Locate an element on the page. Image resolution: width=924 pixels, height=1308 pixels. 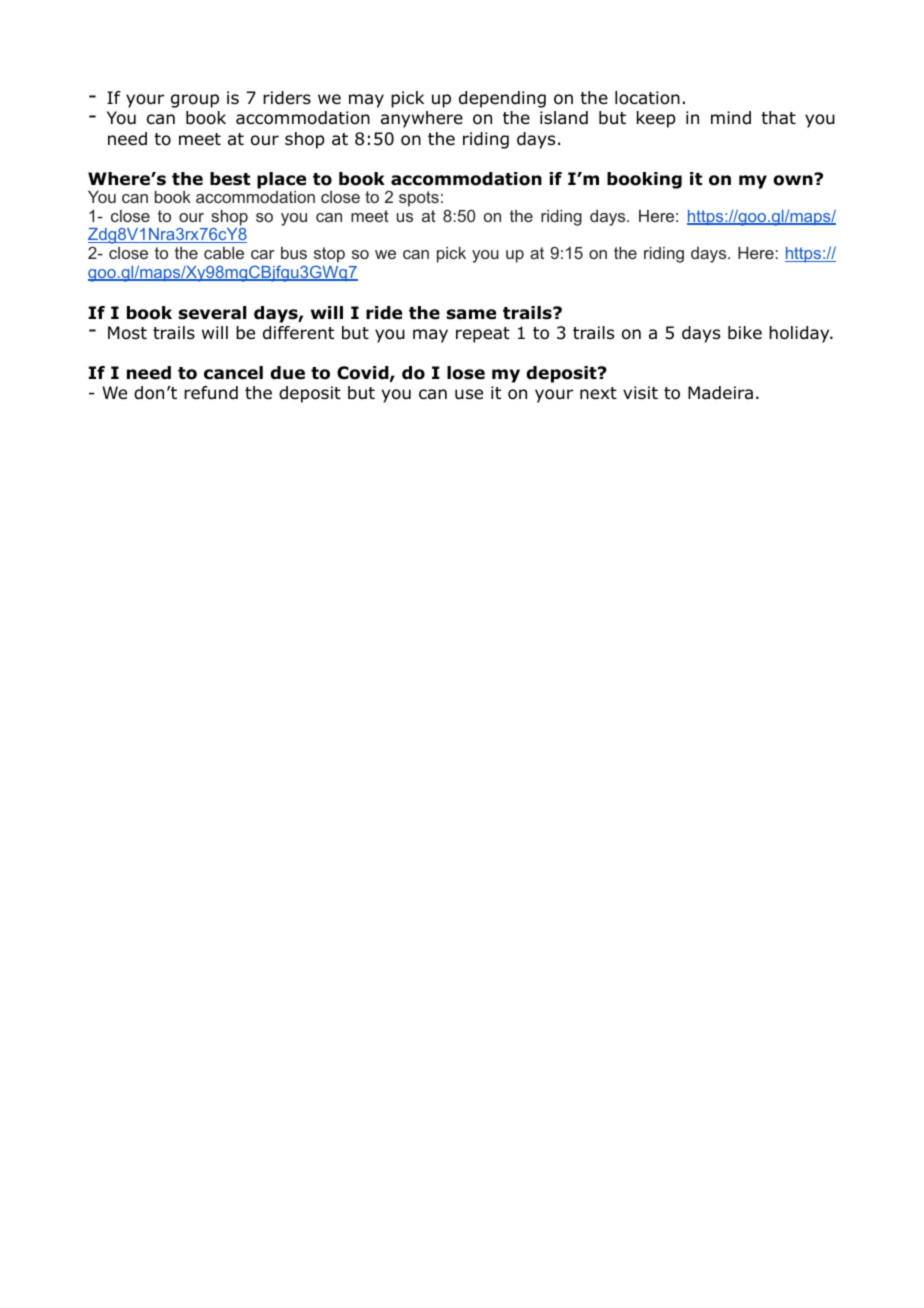
use is located at coordinates (469, 394).
